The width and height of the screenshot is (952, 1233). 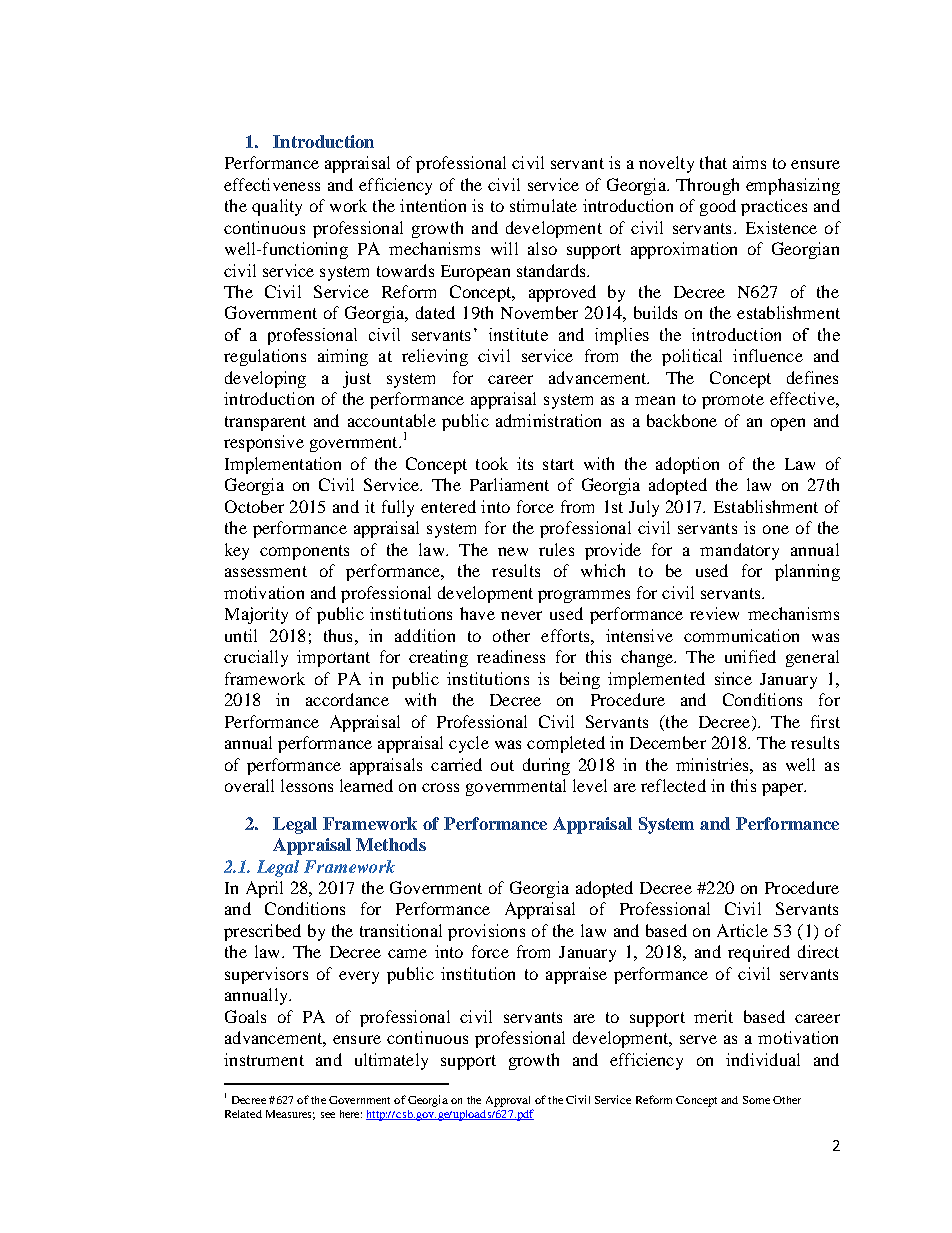 What do you see at coordinates (486, 932) in the screenshot?
I see `provisions` at bounding box center [486, 932].
